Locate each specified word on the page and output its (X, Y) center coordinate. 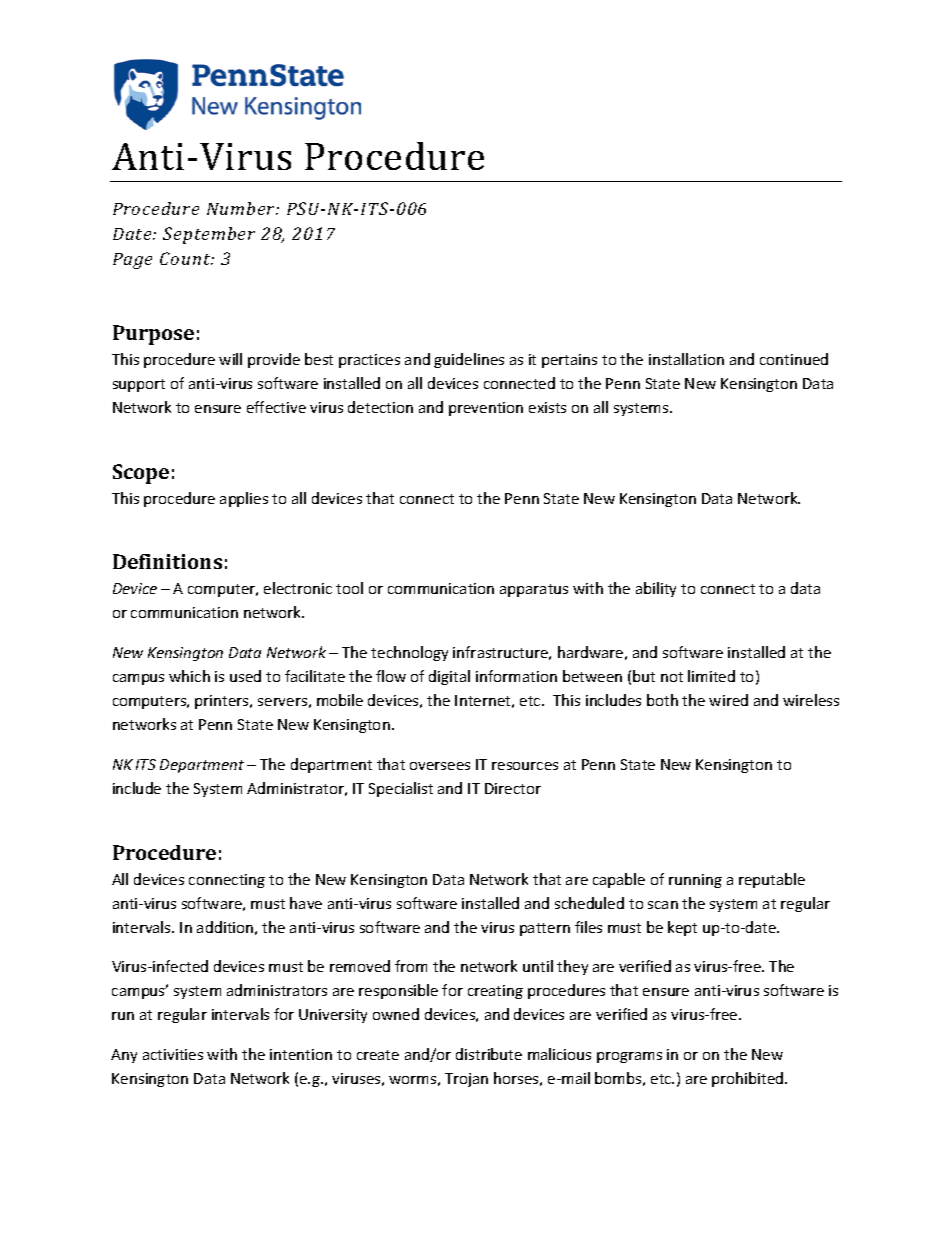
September (209, 235)
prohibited (749, 1079)
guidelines (469, 360)
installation (686, 359)
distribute (489, 1054)
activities (173, 1054)
